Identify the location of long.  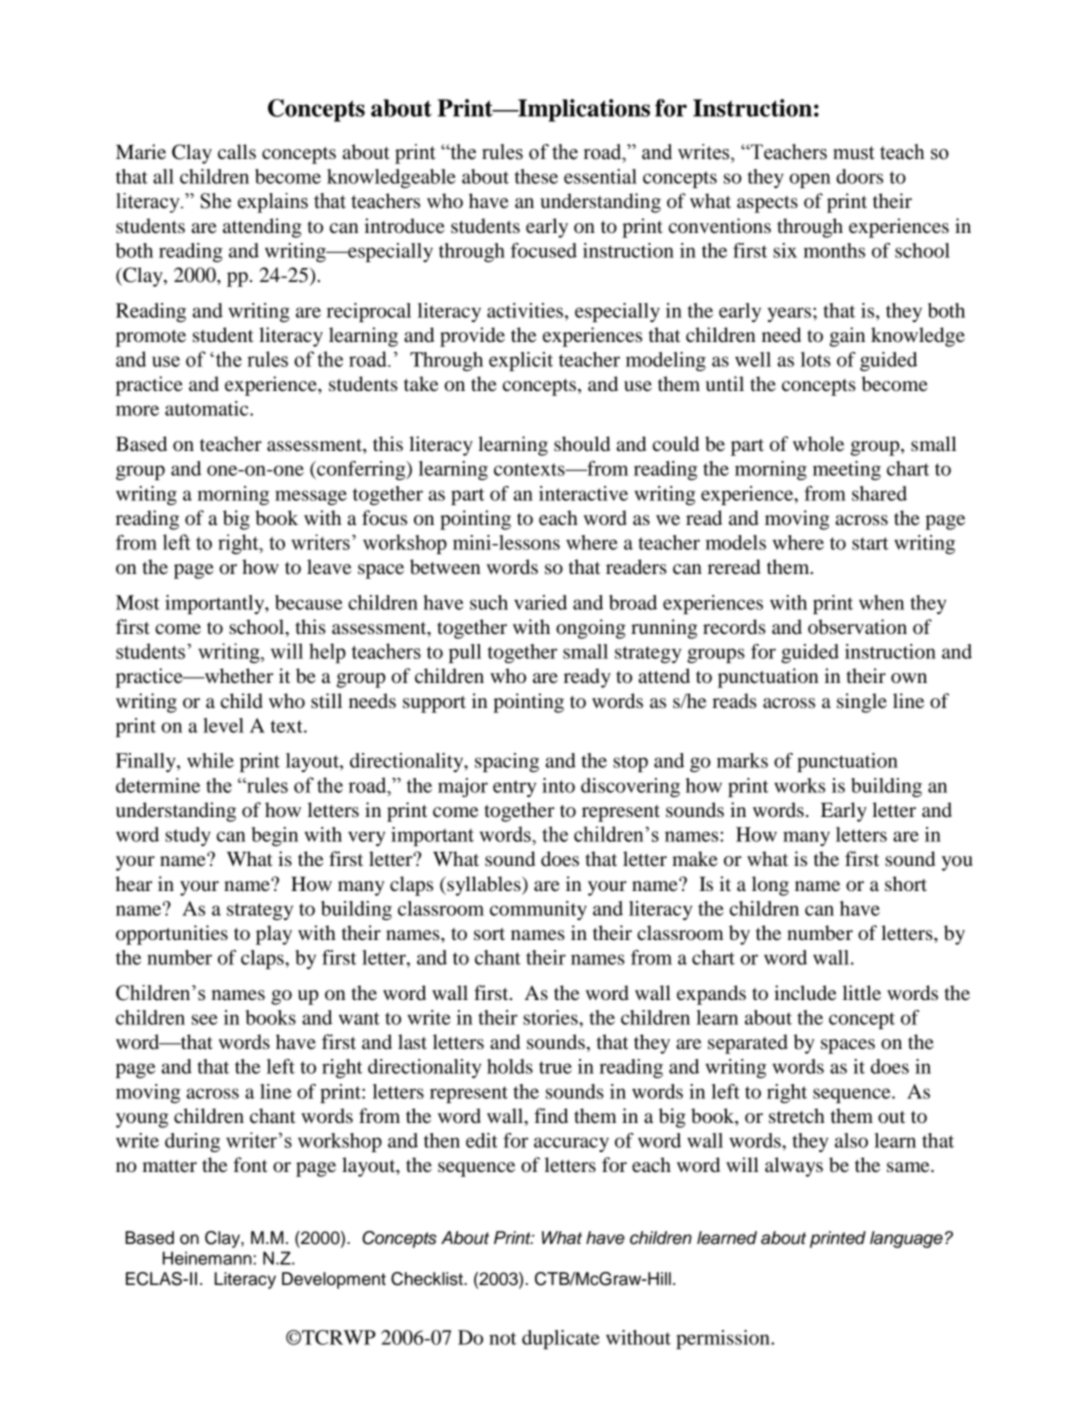
(770, 886).
